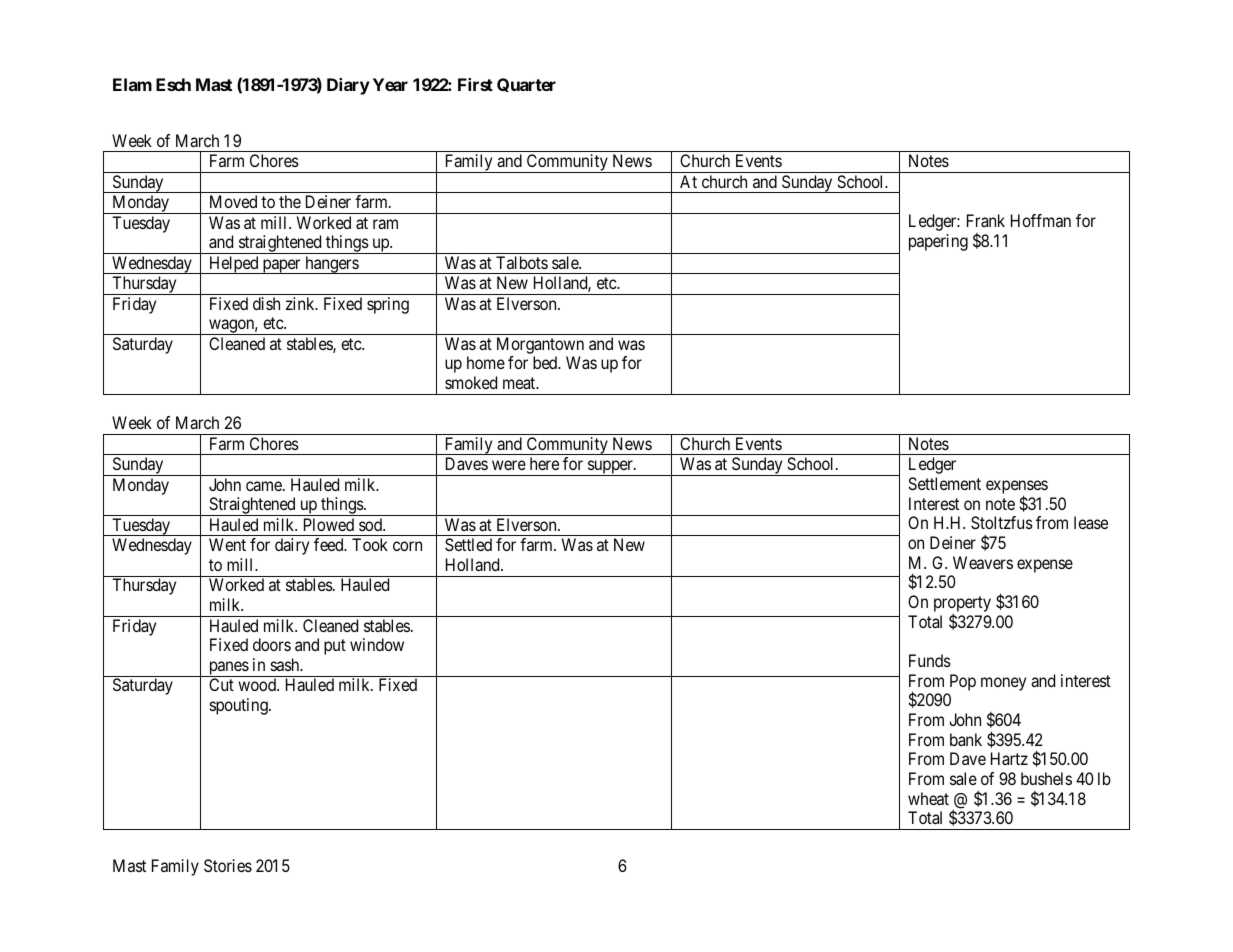 This screenshot has height=952, width=1233. What do you see at coordinates (1046, 778) in the screenshot?
I see `bushels` at bounding box center [1046, 778].
